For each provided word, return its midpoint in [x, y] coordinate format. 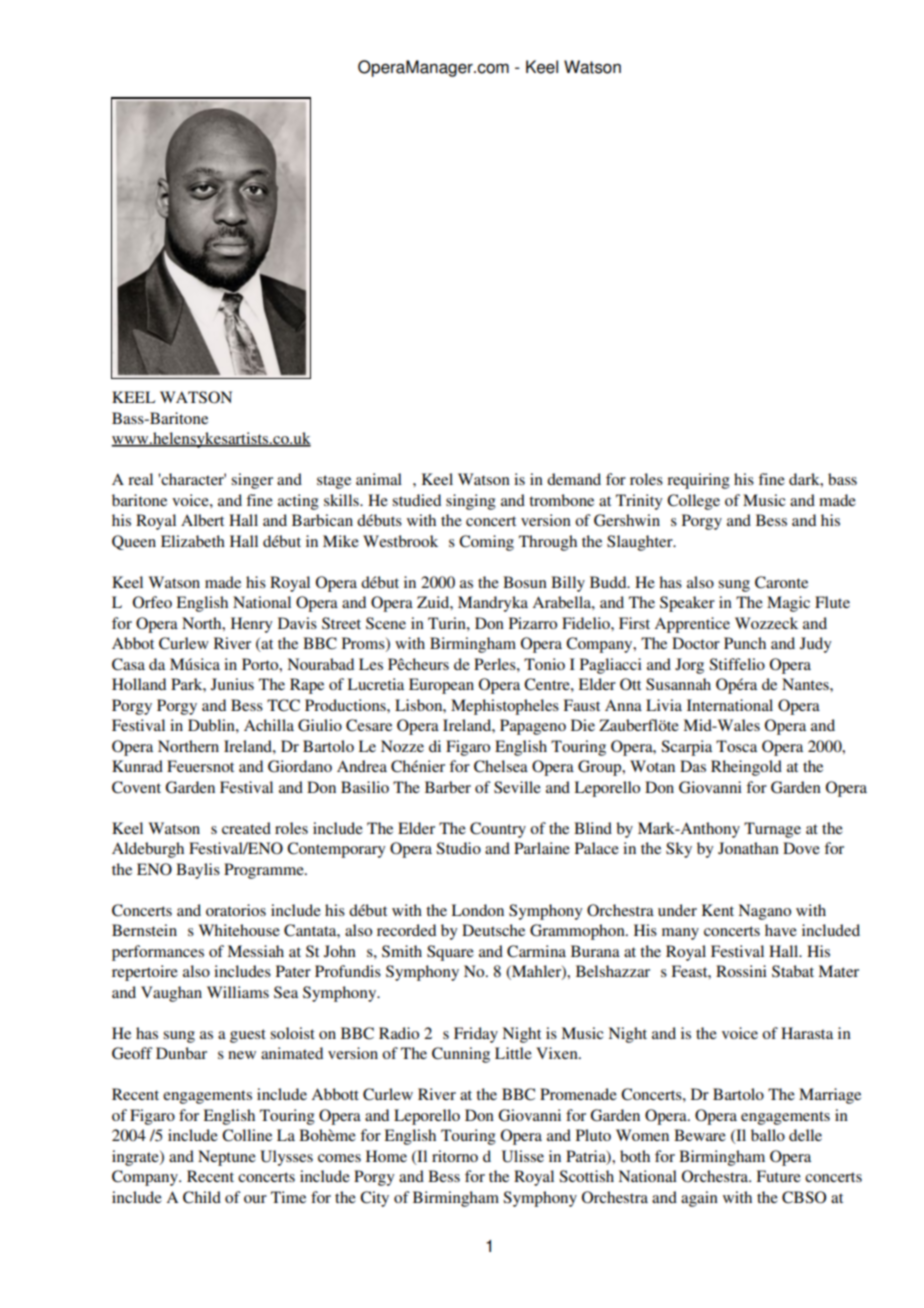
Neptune [227, 1158]
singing [471, 502]
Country [498, 830]
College [693, 502]
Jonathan [748, 848]
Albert [202, 520]
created [246, 828]
